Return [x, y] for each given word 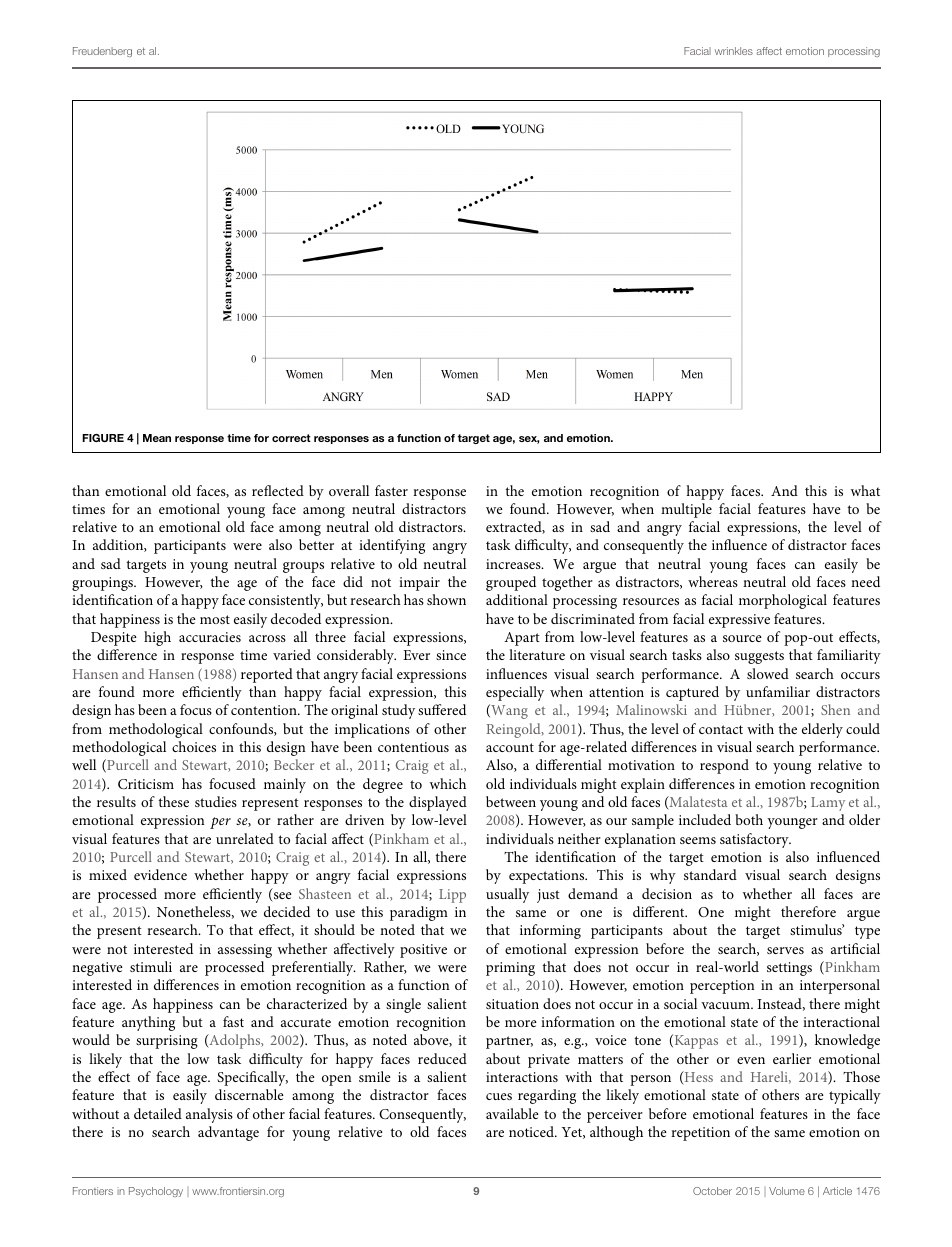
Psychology [156, 1192]
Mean [157, 438]
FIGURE [103, 438]
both [749, 819]
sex [529, 440]
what [865, 490]
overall [349, 490]
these [173, 801]
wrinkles [734, 51]
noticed [532, 1131]
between [511, 801]
